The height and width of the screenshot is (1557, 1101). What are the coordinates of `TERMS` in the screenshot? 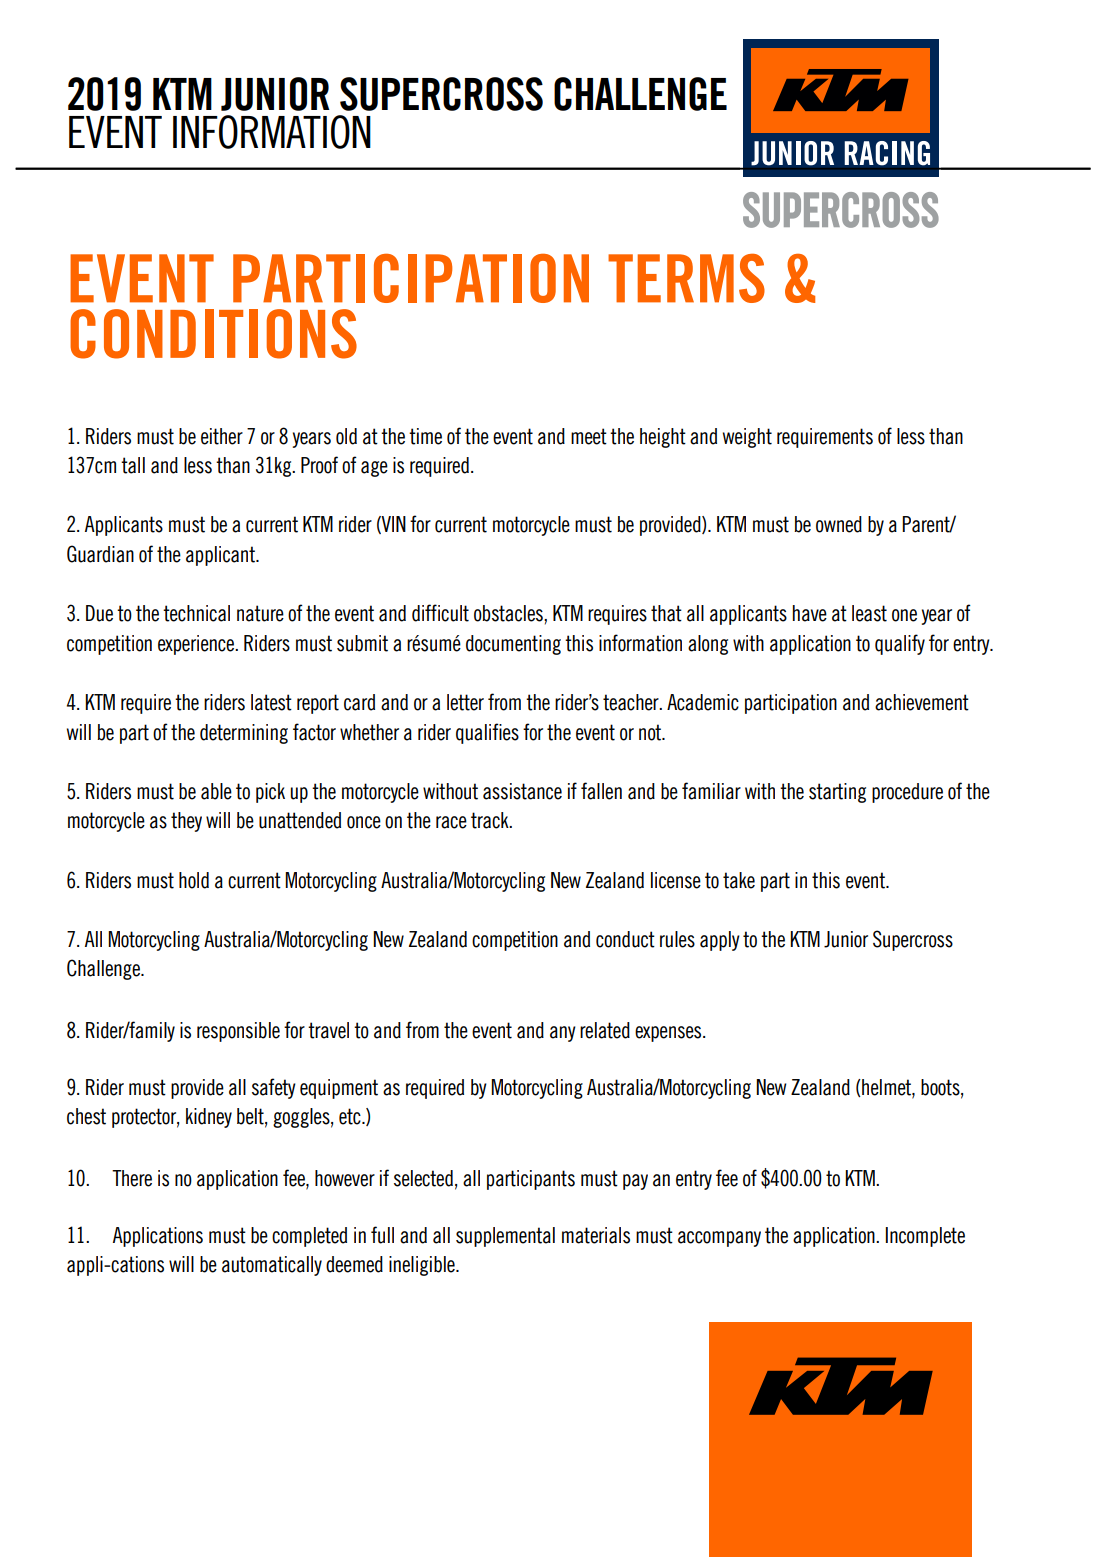 It's located at (686, 278).
